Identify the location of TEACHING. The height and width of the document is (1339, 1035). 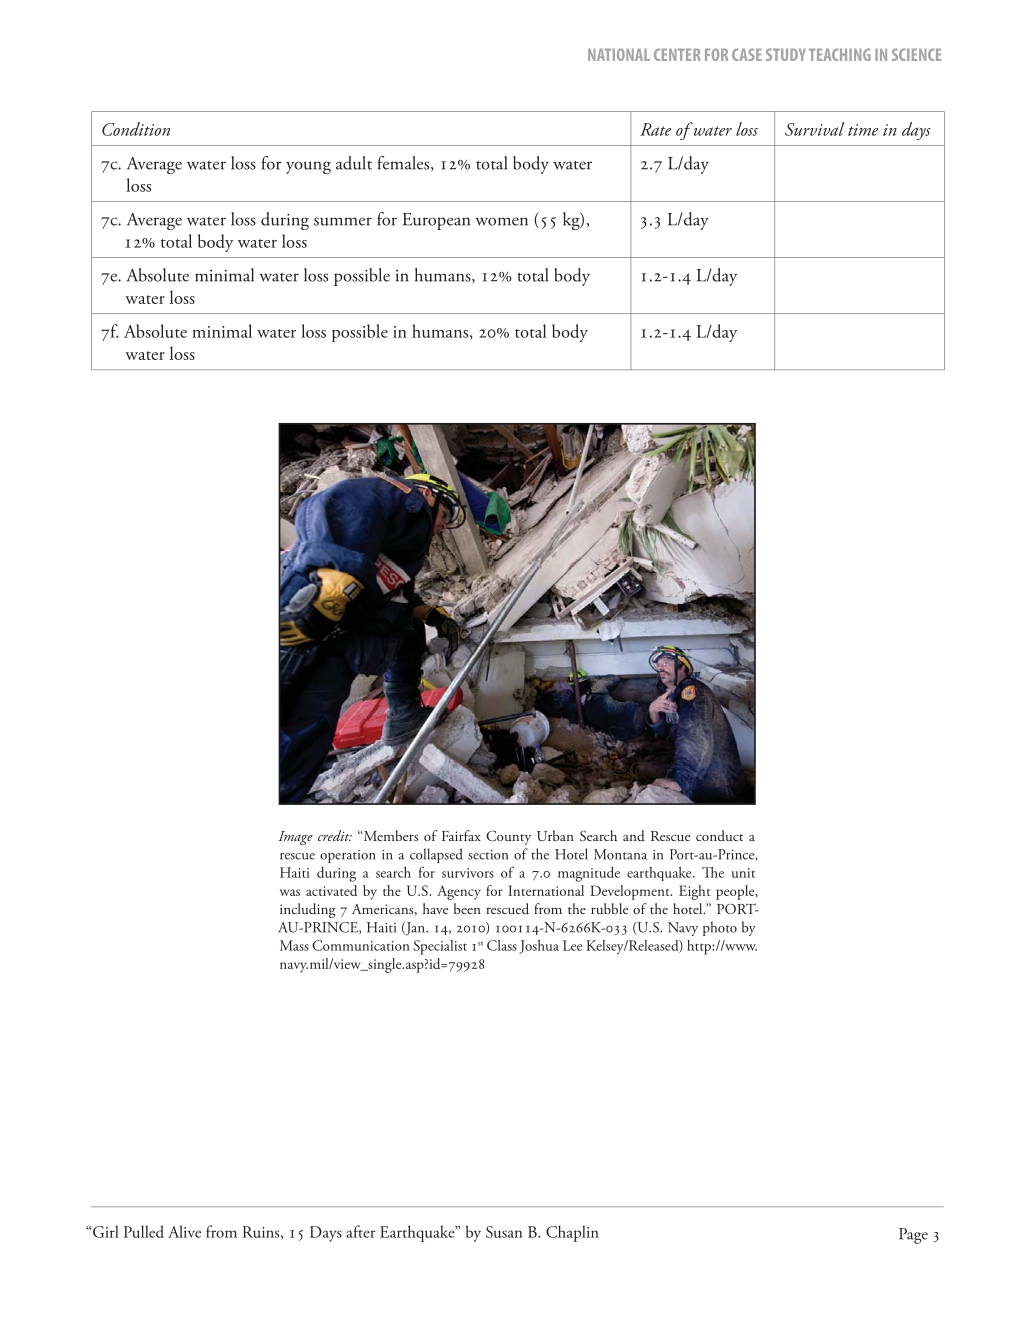
(840, 54).
